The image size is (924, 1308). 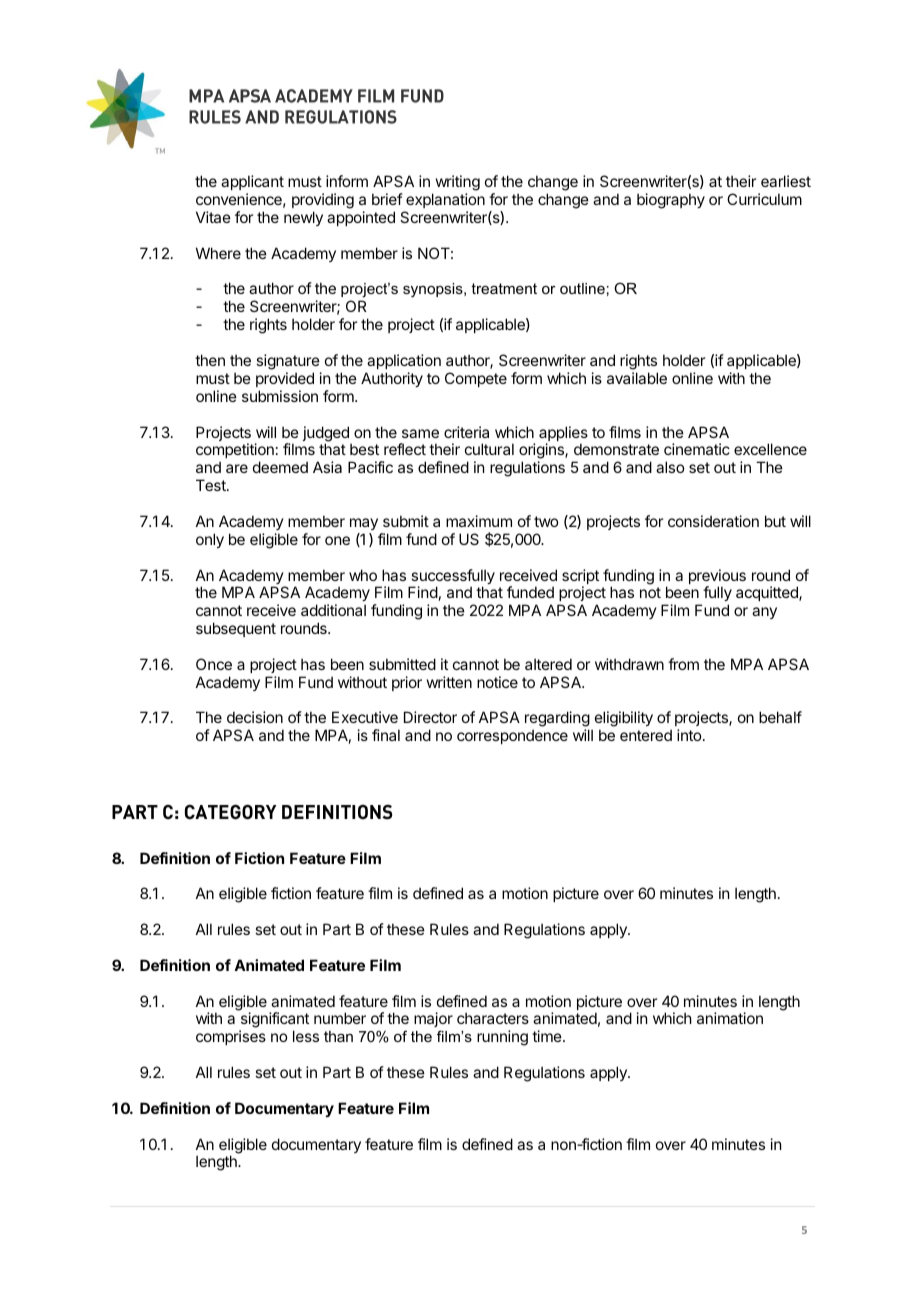 I want to click on newly, so click(x=303, y=218).
